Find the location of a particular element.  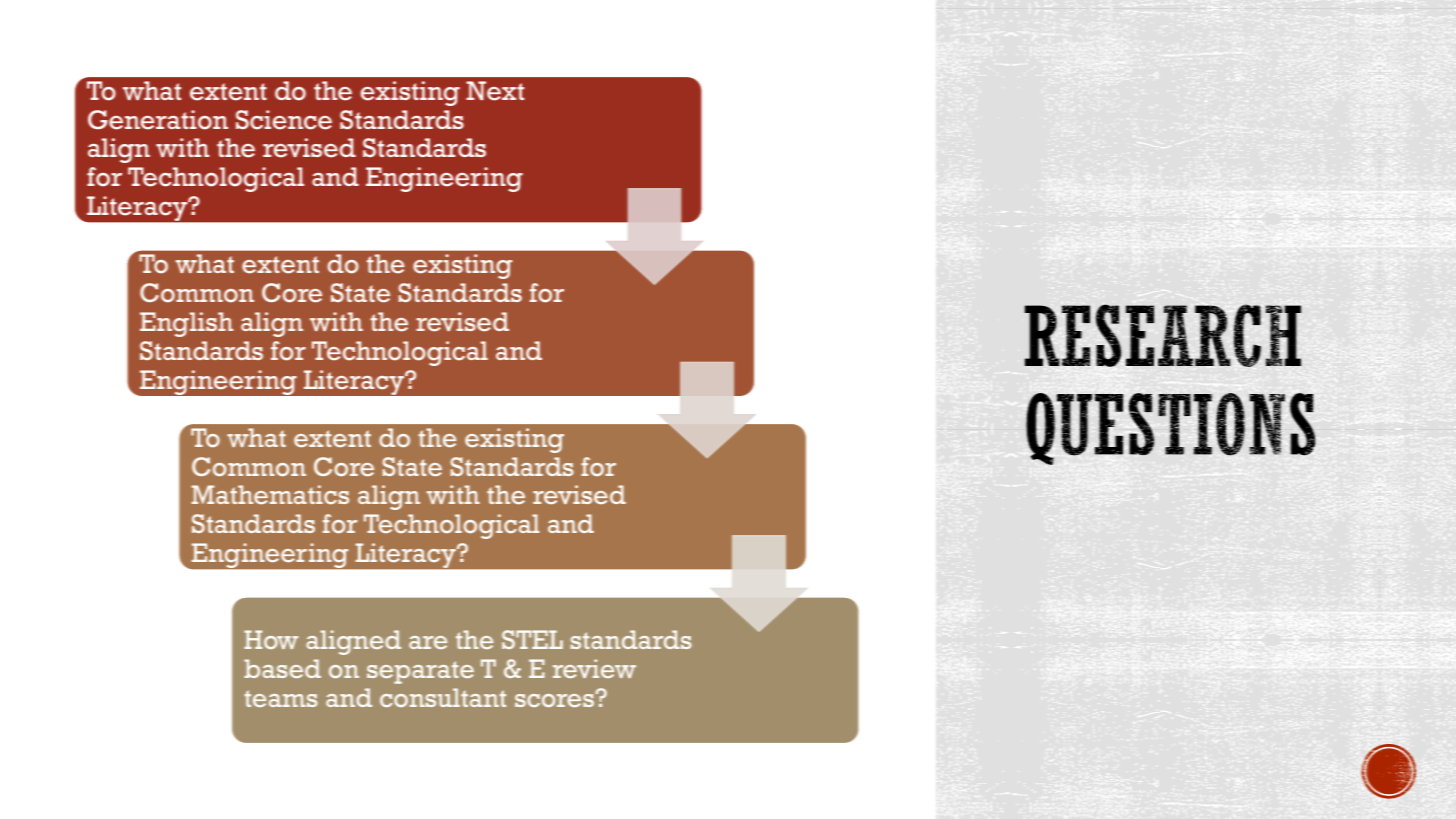

English is located at coordinates (186, 324).
